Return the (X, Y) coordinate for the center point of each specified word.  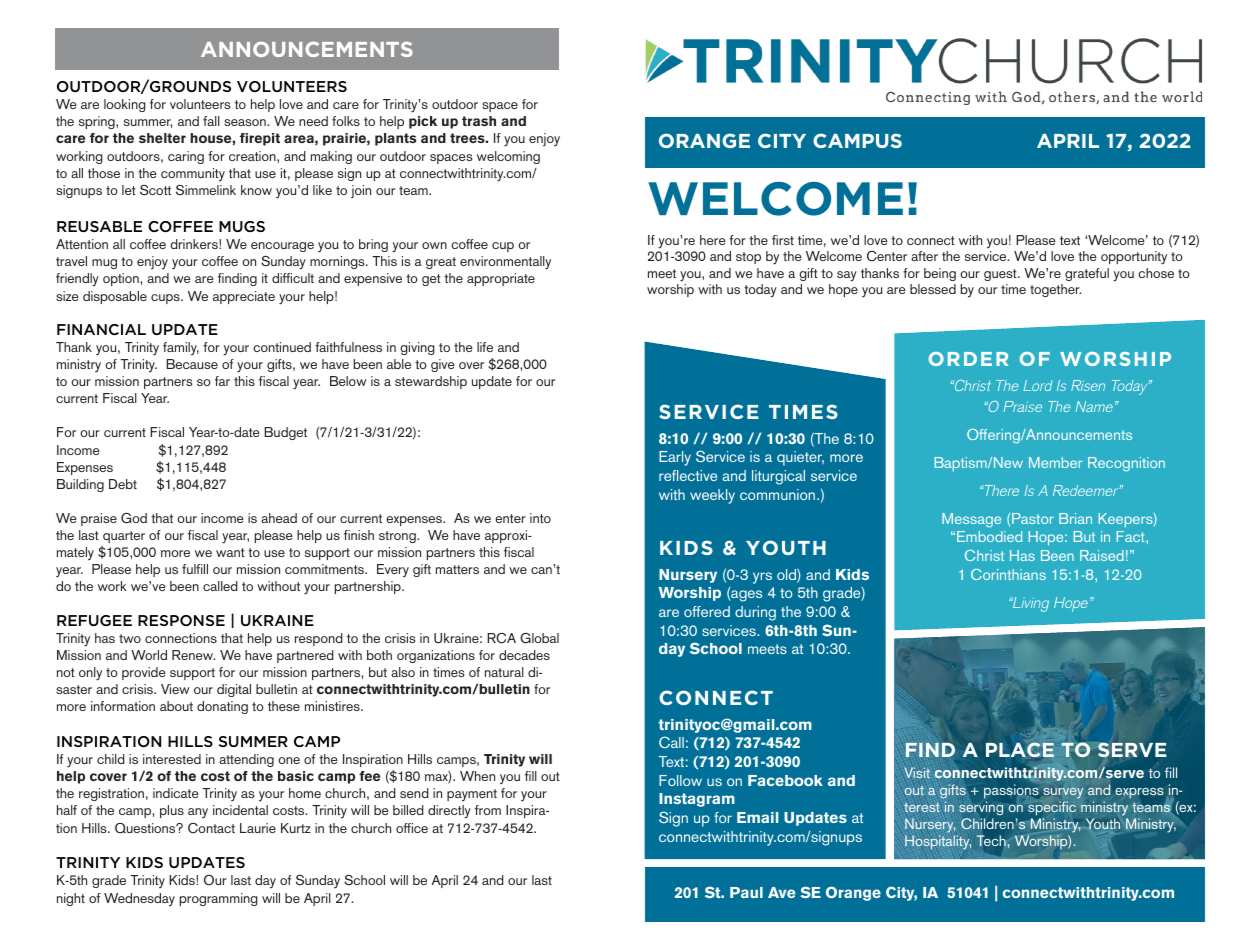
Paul (746, 892)
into (540, 518)
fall (211, 121)
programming (219, 899)
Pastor (1033, 518)
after (924, 256)
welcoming (508, 157)
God (134, 518)
